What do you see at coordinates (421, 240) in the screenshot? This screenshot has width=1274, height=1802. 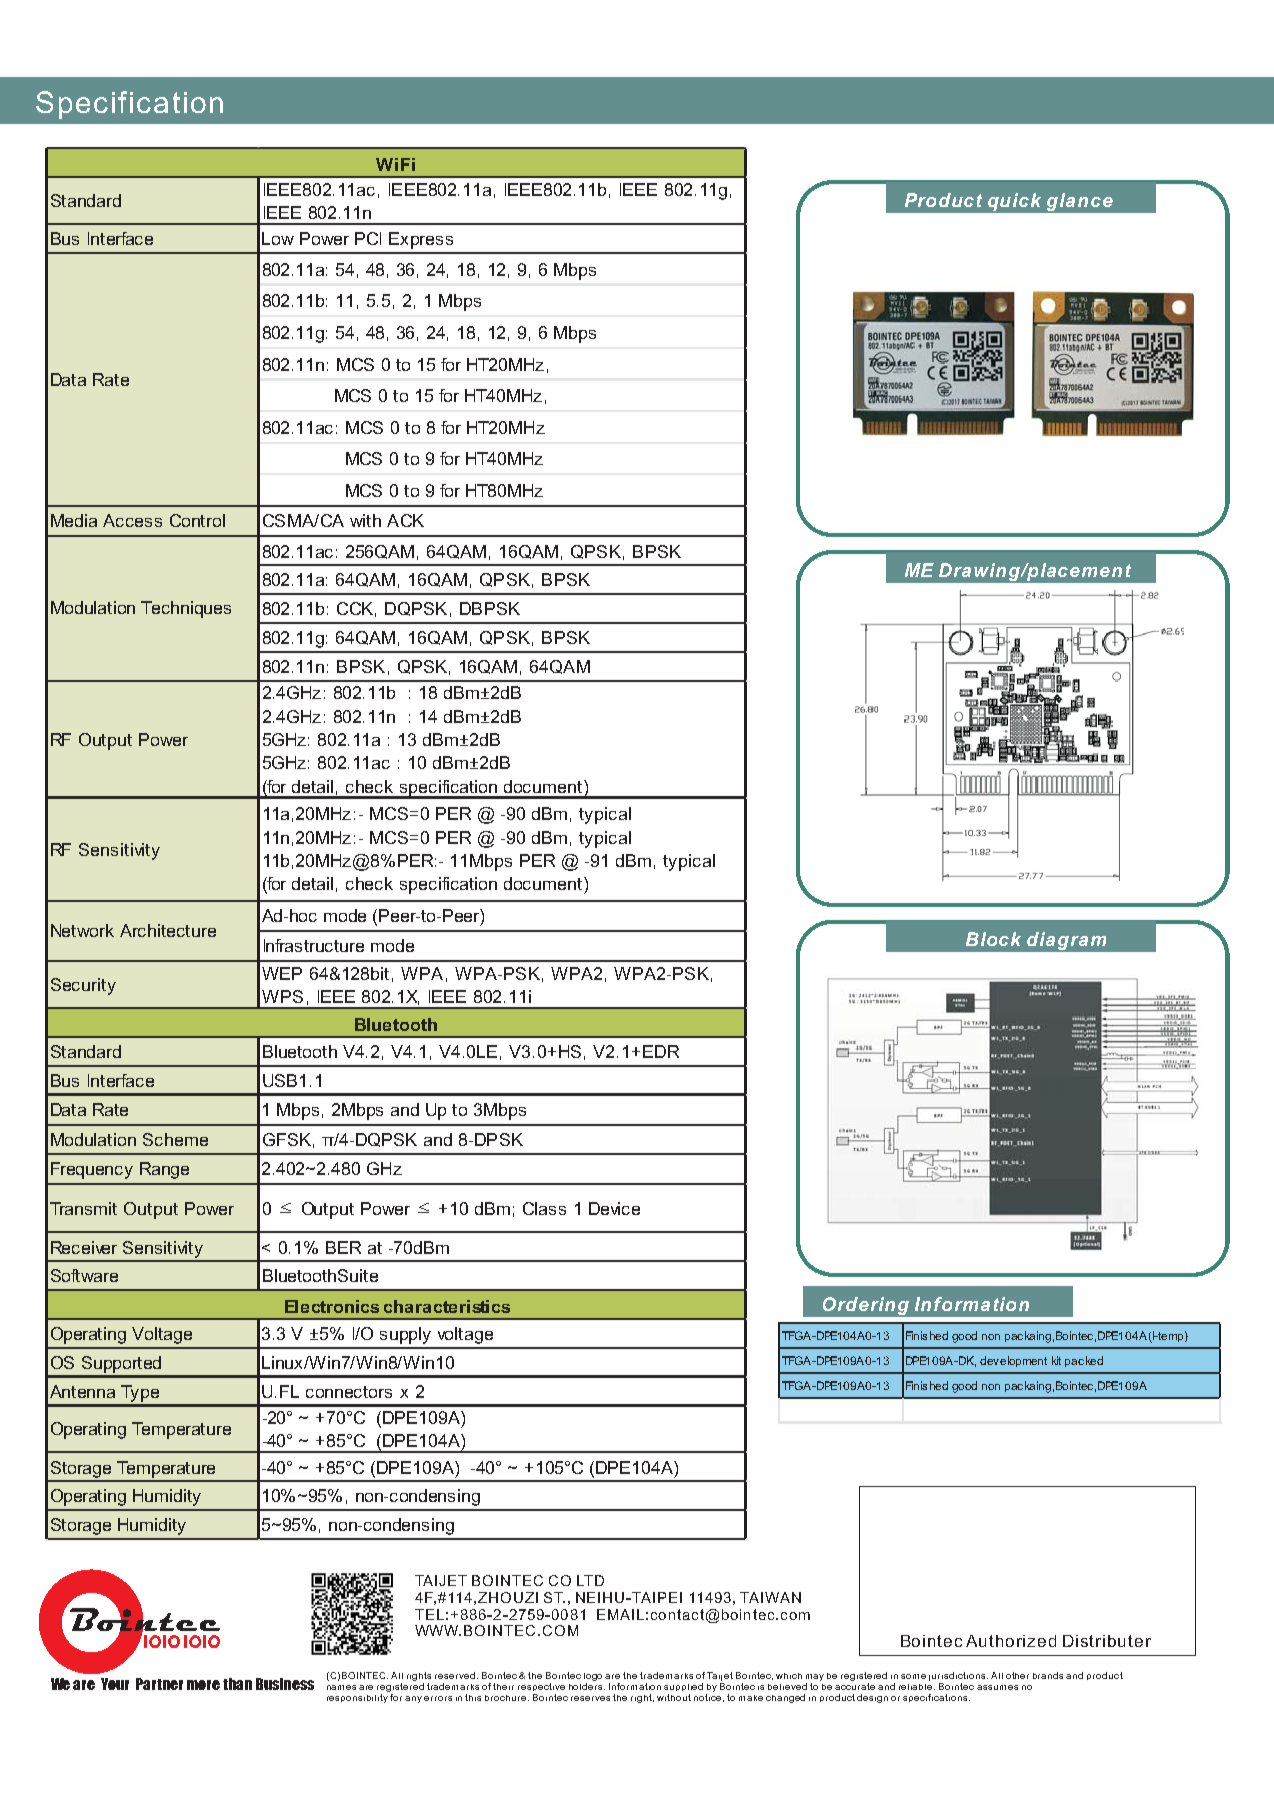 I see `Express` at bounding box center [421, 240].
